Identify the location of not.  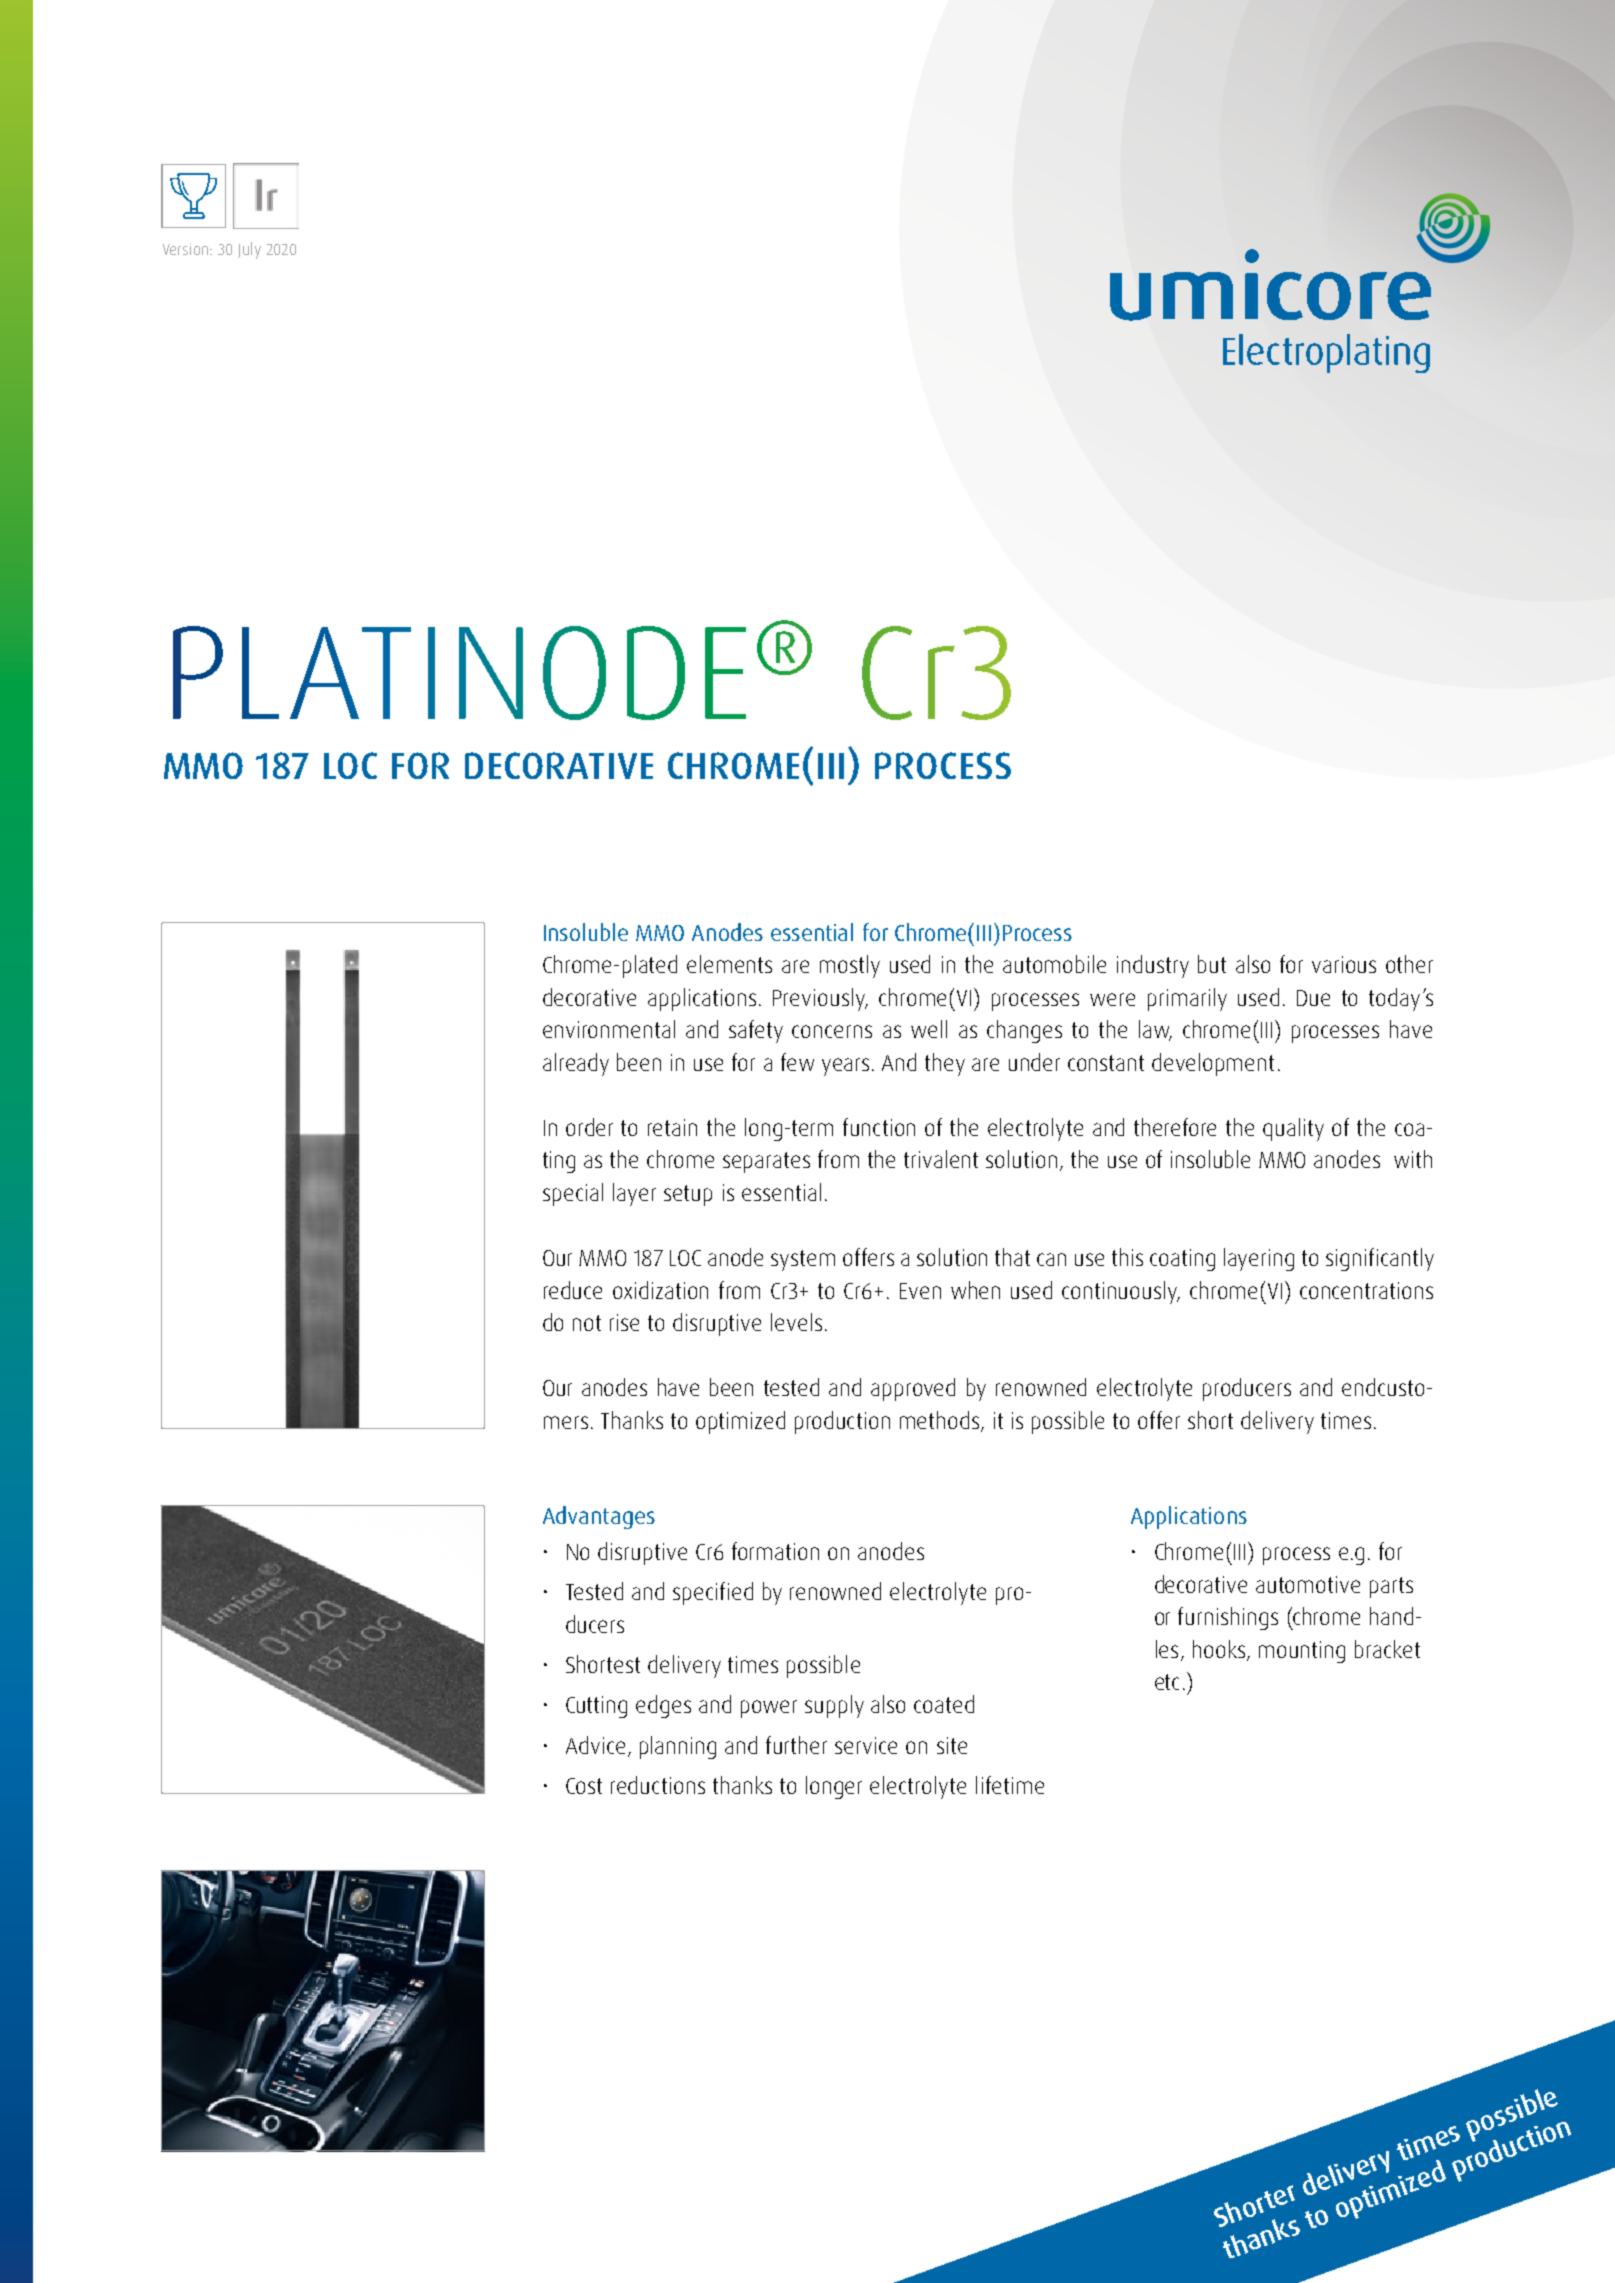
(587, 1323).
